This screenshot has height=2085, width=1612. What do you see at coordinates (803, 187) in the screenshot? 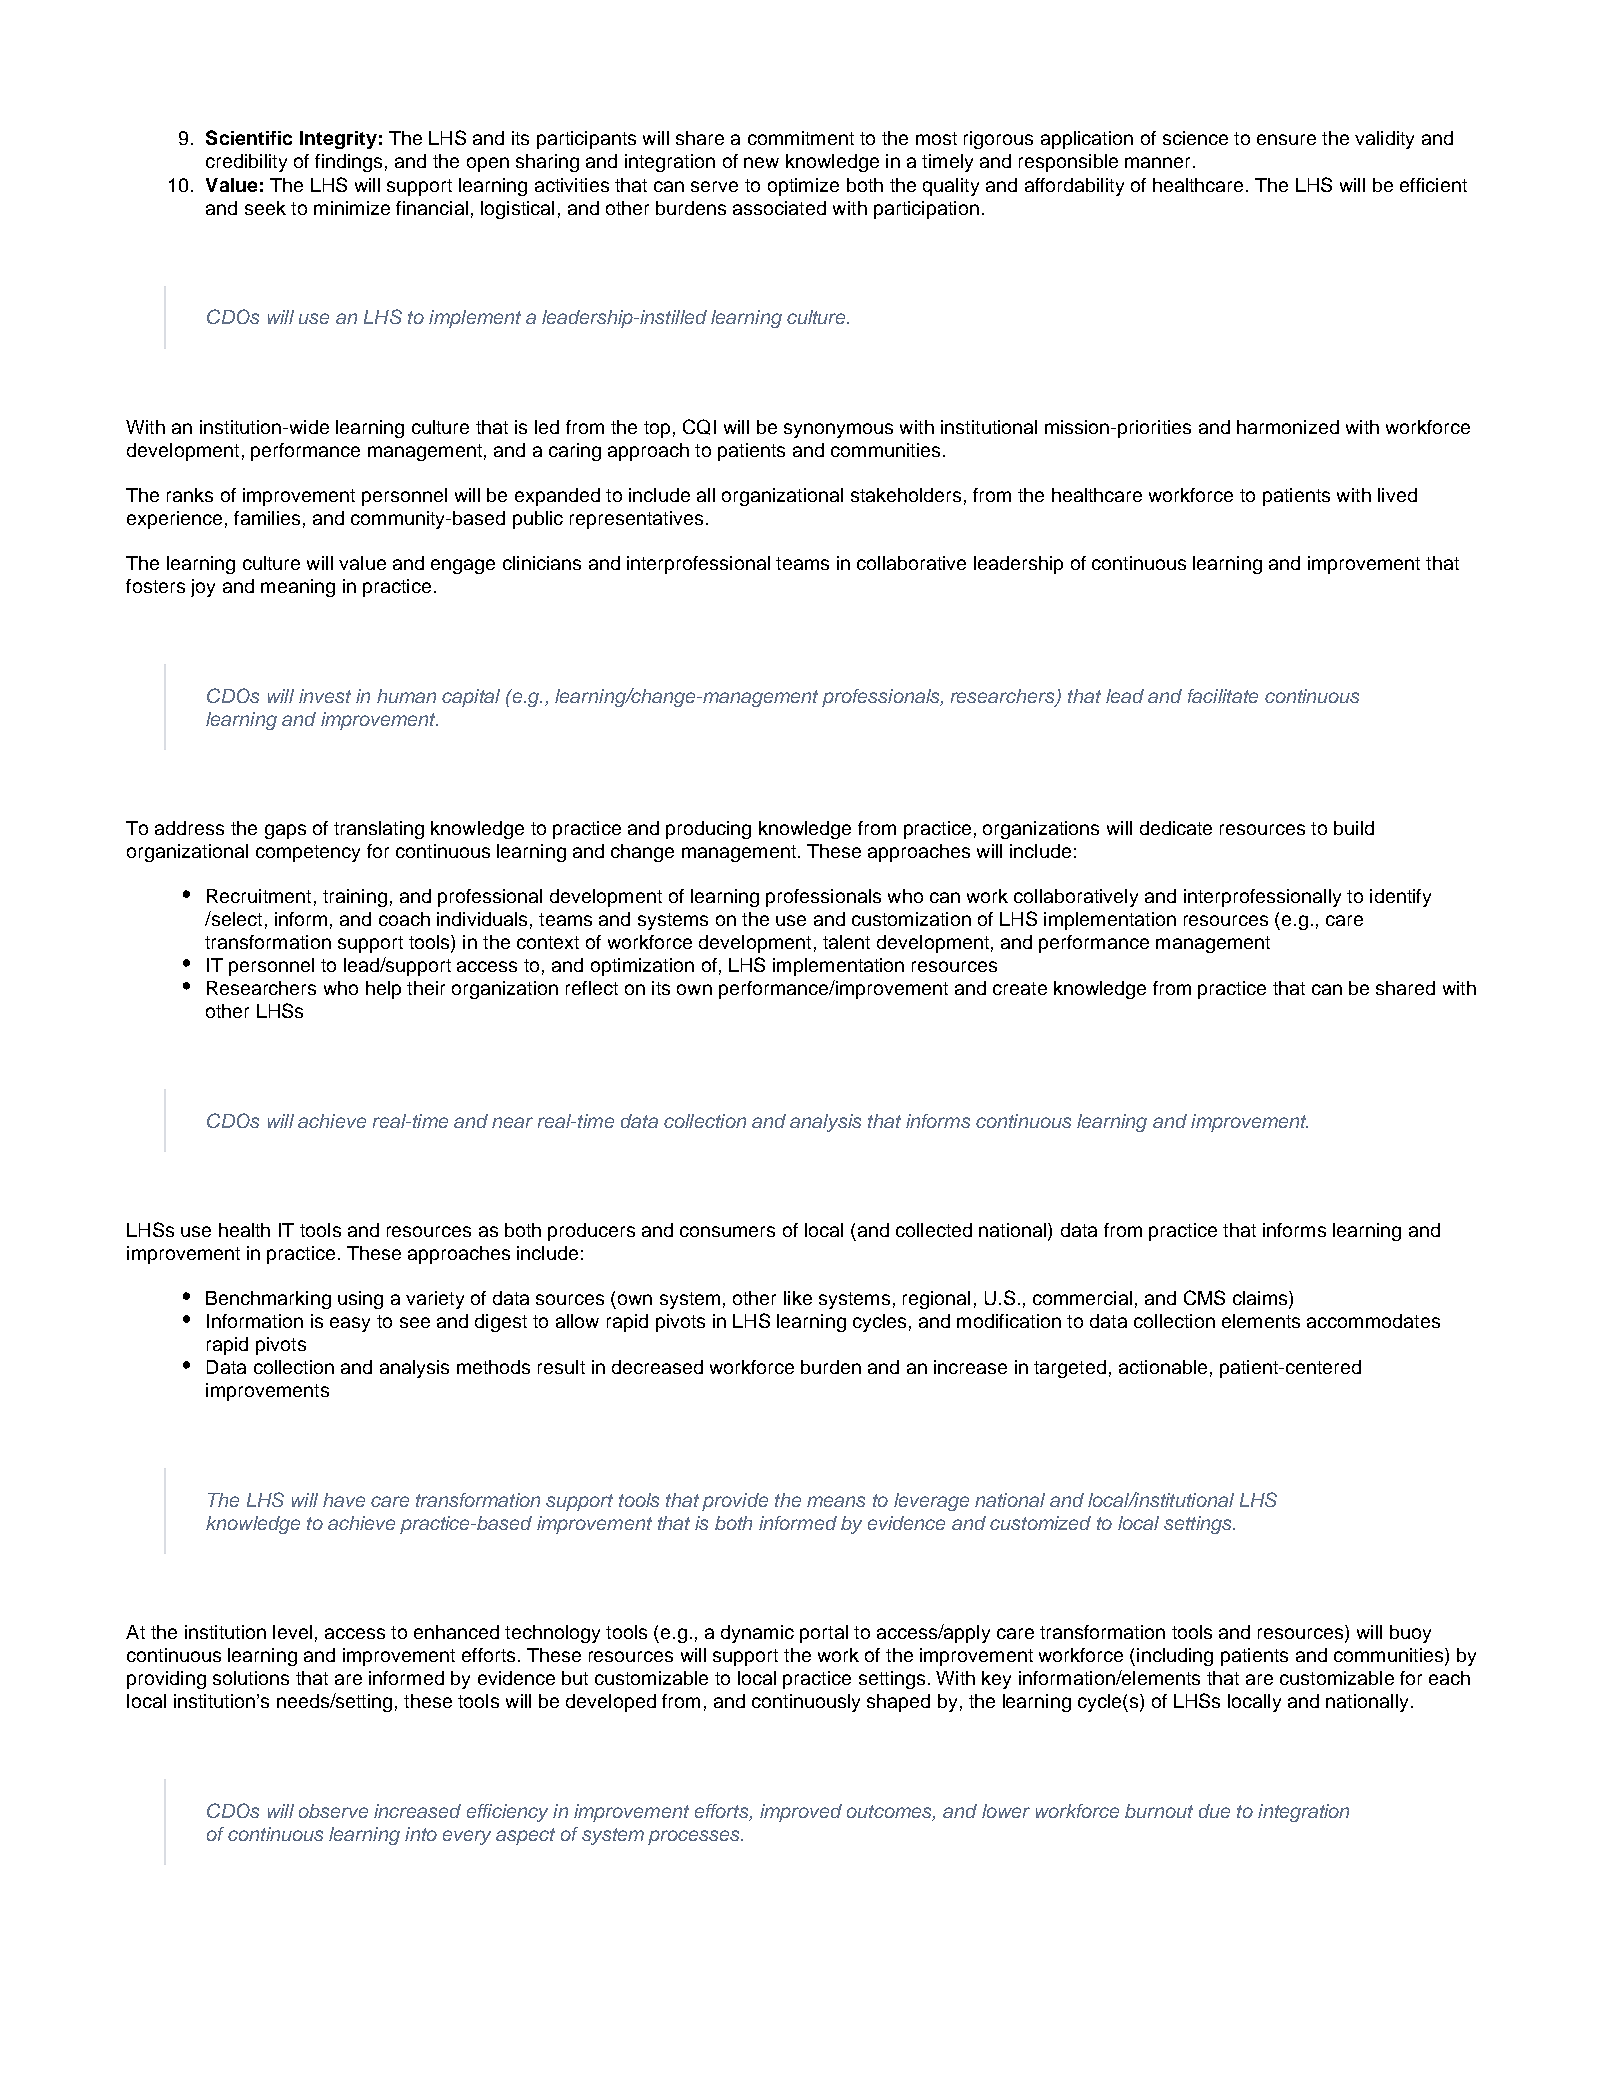
I see `optimize` at bounding box center [803, 187].
